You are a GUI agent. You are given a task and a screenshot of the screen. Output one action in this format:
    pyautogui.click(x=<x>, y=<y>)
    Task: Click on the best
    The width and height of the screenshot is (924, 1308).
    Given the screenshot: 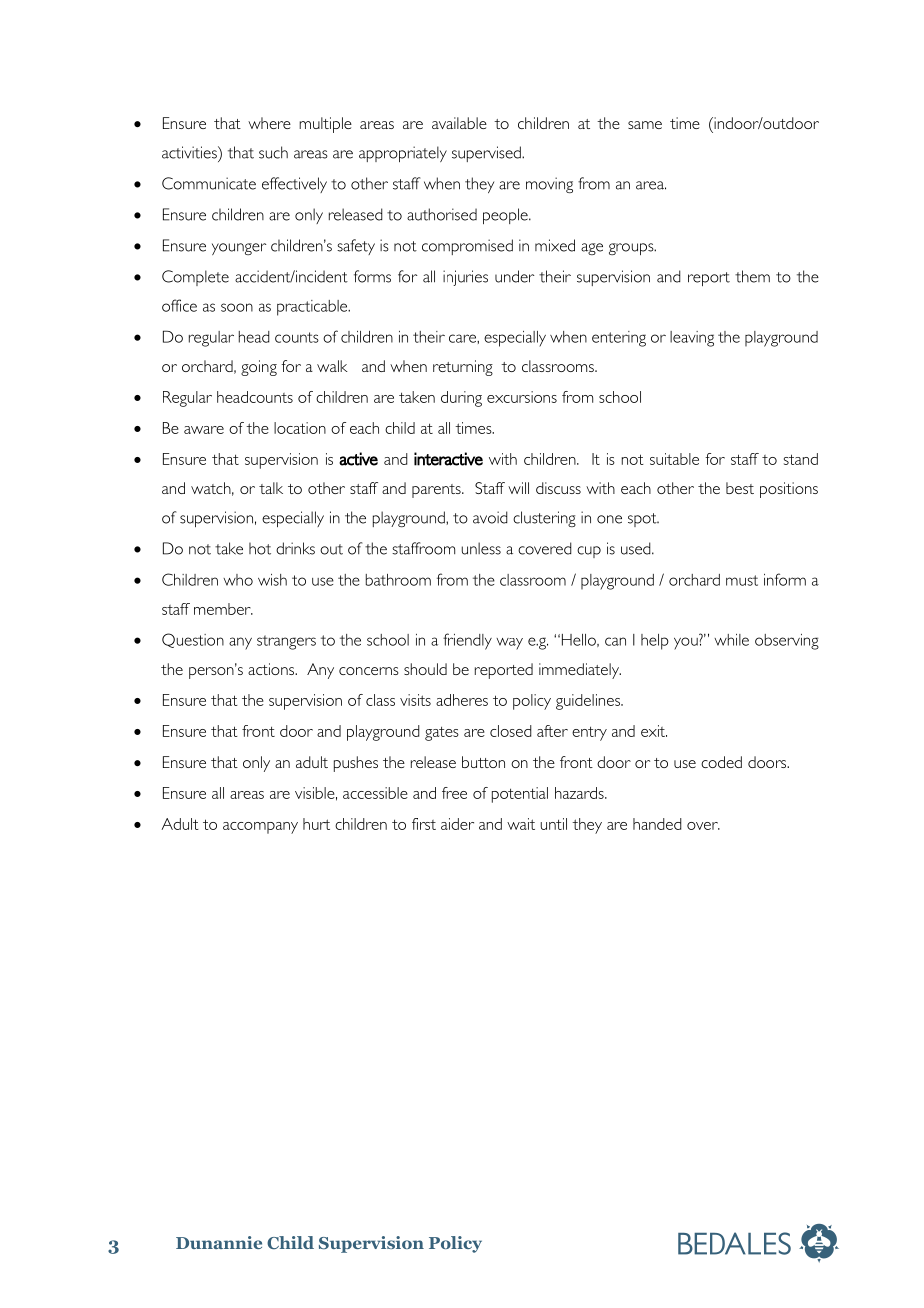 What is the action you would take?
    pyautogui.click(x=740, y=488)
